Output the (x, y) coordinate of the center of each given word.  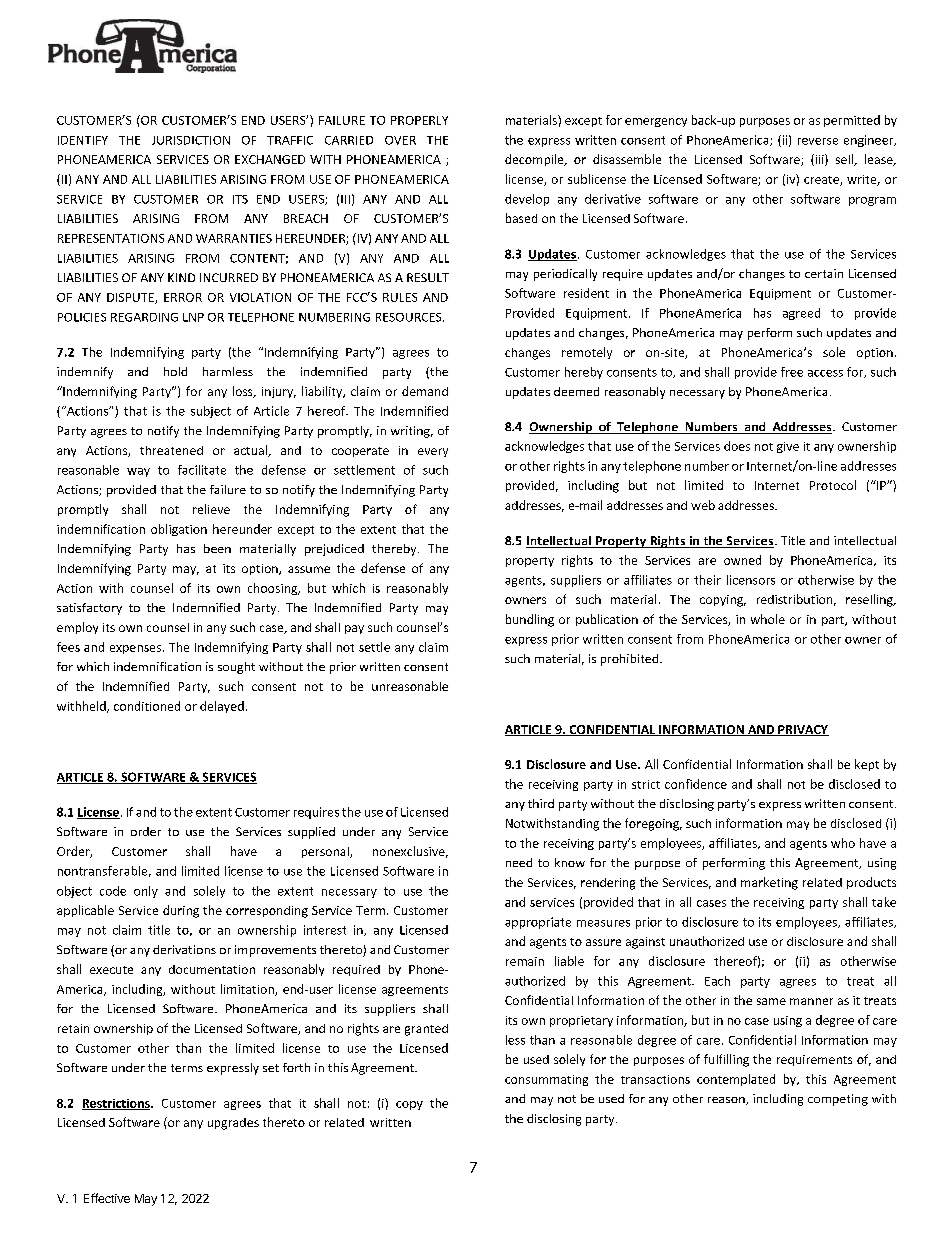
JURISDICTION (191, 140)
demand (425, 391)
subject (211, 412)
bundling (530, 620)
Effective (107, 1198)
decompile (535, 160)
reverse (818, 141)
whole (768, 619)
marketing (769, 883)
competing (838, 1100)
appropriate (538, 923)
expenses (137, 649)
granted (426, 1030)
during (181, 911)
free (792, 372)
